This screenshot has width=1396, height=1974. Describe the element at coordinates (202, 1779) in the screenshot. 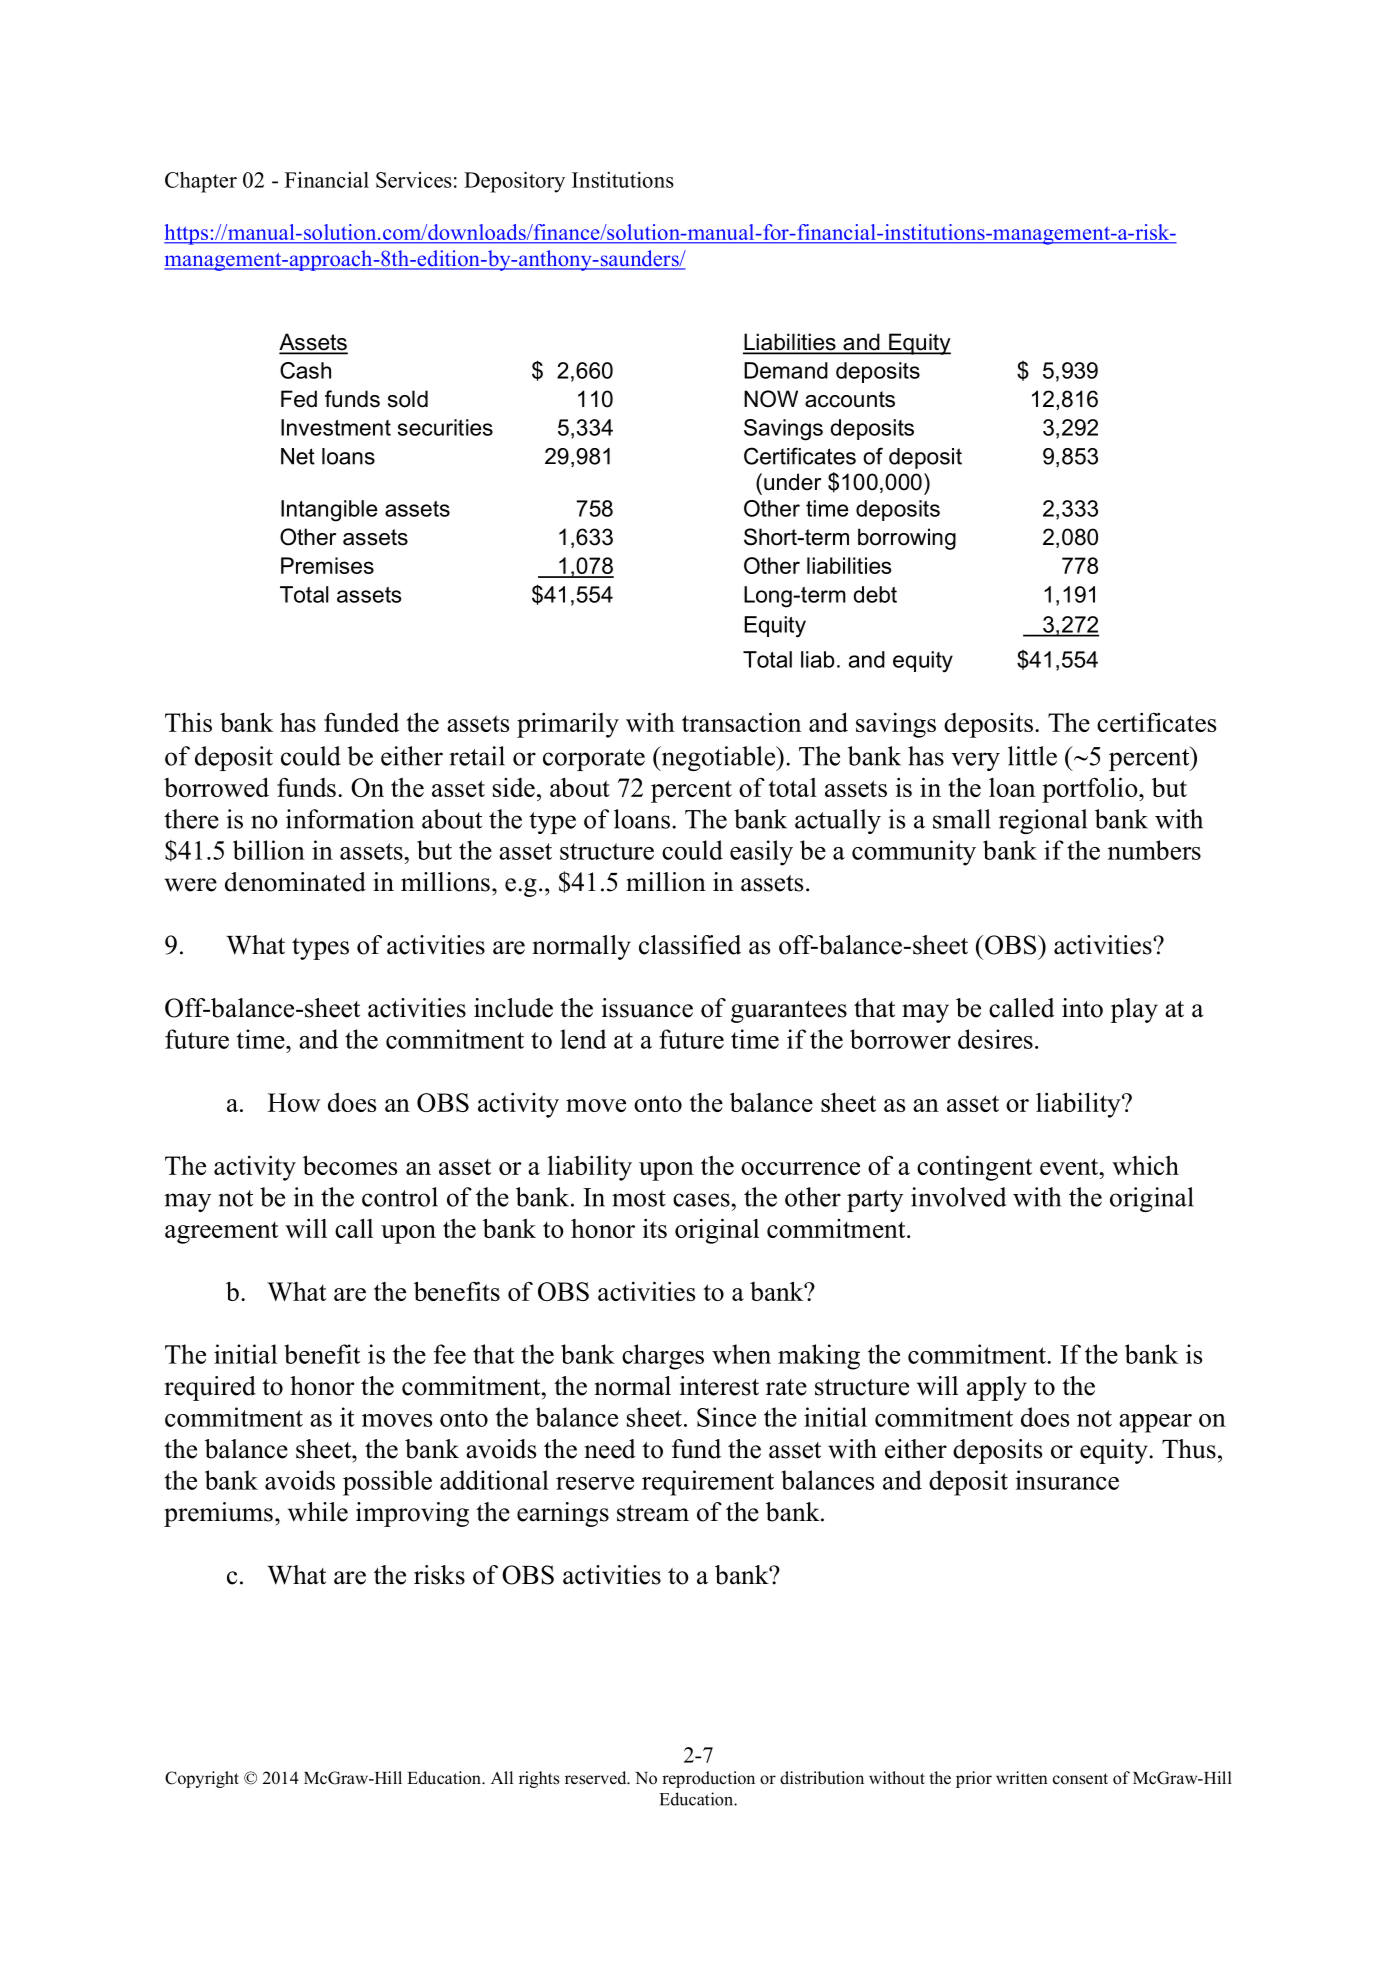

I see `Copyright` at that location.
